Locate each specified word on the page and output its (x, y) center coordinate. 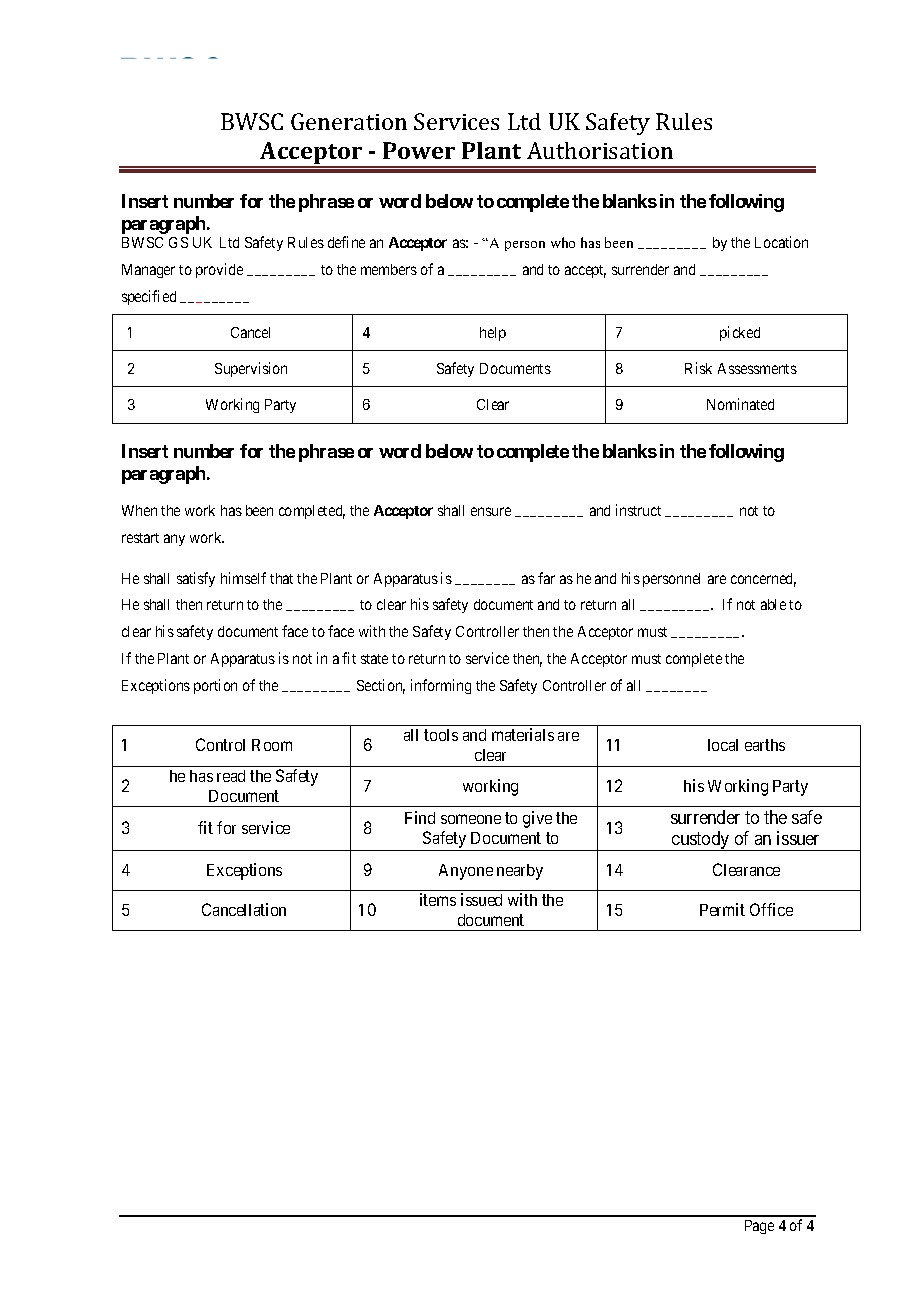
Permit (722, 909)
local (723, 745)
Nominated (740, 404)
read (231, 776)
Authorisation (600, 150)
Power (419, 150)
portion (215, 686)
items (438, 899)
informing (441, 686)
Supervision (251, 369)
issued (481, 899)
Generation (349, 121)
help (493, 334)
